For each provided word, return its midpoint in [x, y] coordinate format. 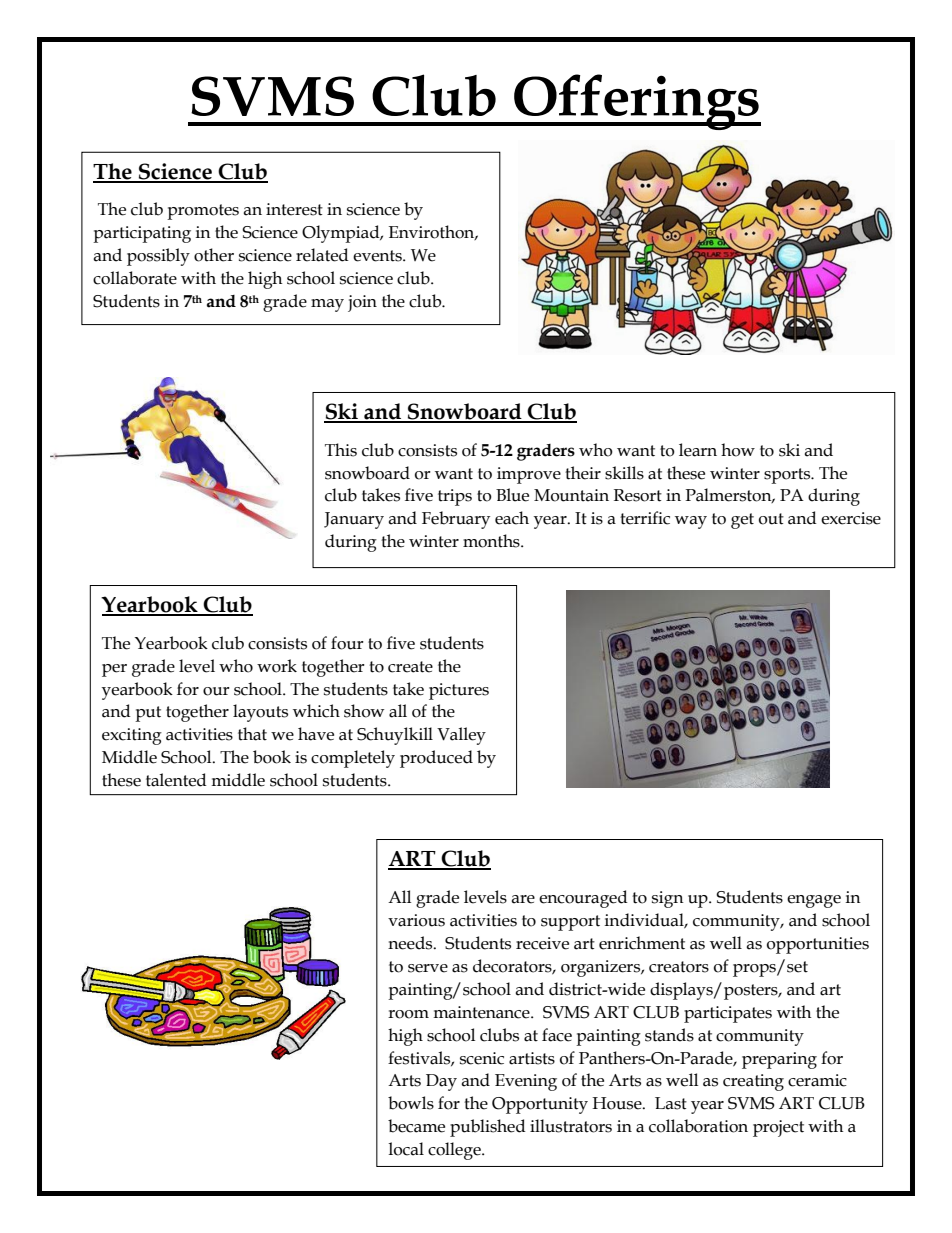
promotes [203, 212]
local [406, 1149]
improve [529, 475]
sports [788, 476]
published [488, 1128]
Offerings [636, 102]
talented [176, 780]
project [778, 1128]
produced [436, 759]
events [378, 256]
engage [814, 901]
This [341, 450]
